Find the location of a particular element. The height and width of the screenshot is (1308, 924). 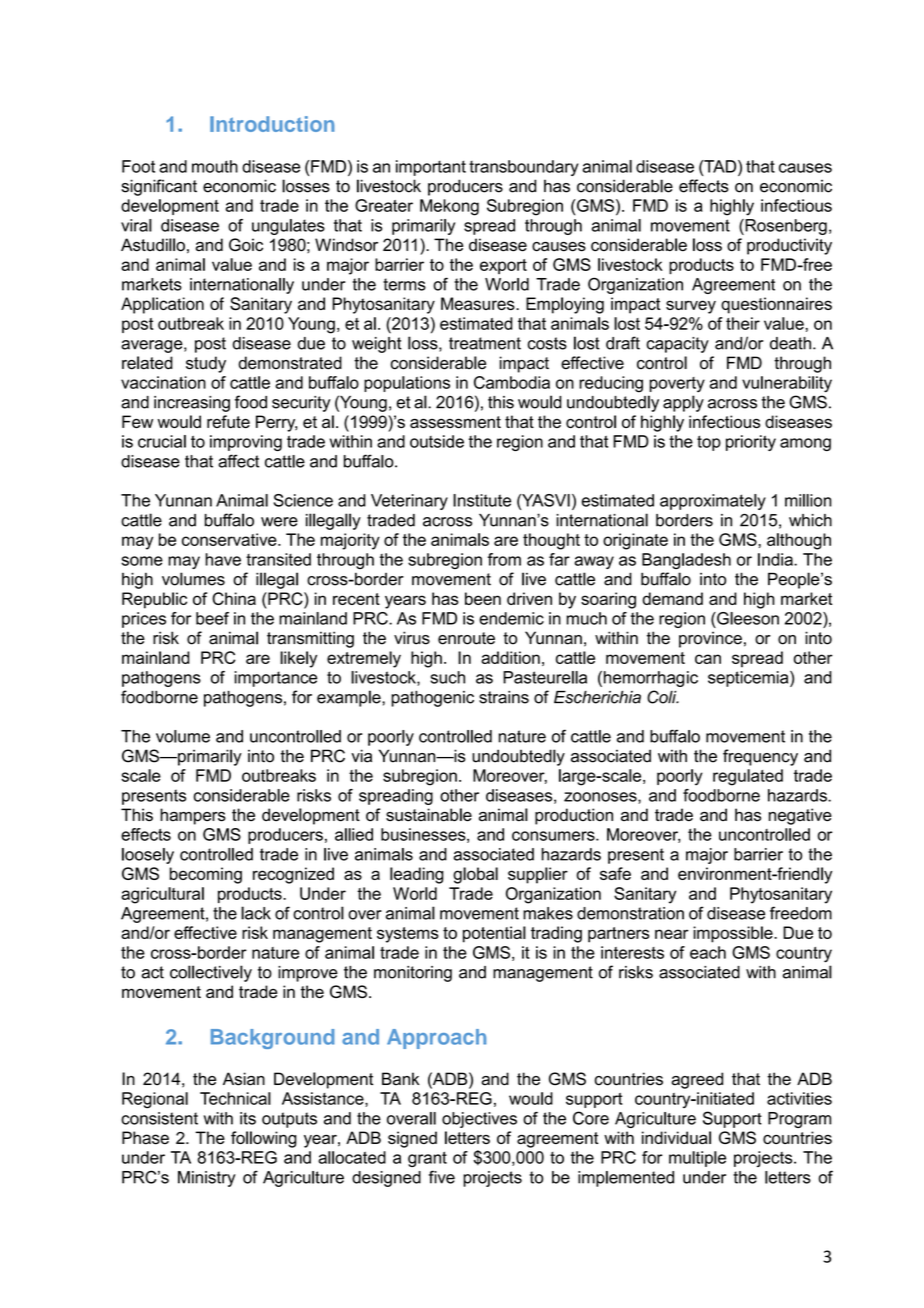

province is located at coordinates (710, 639).
